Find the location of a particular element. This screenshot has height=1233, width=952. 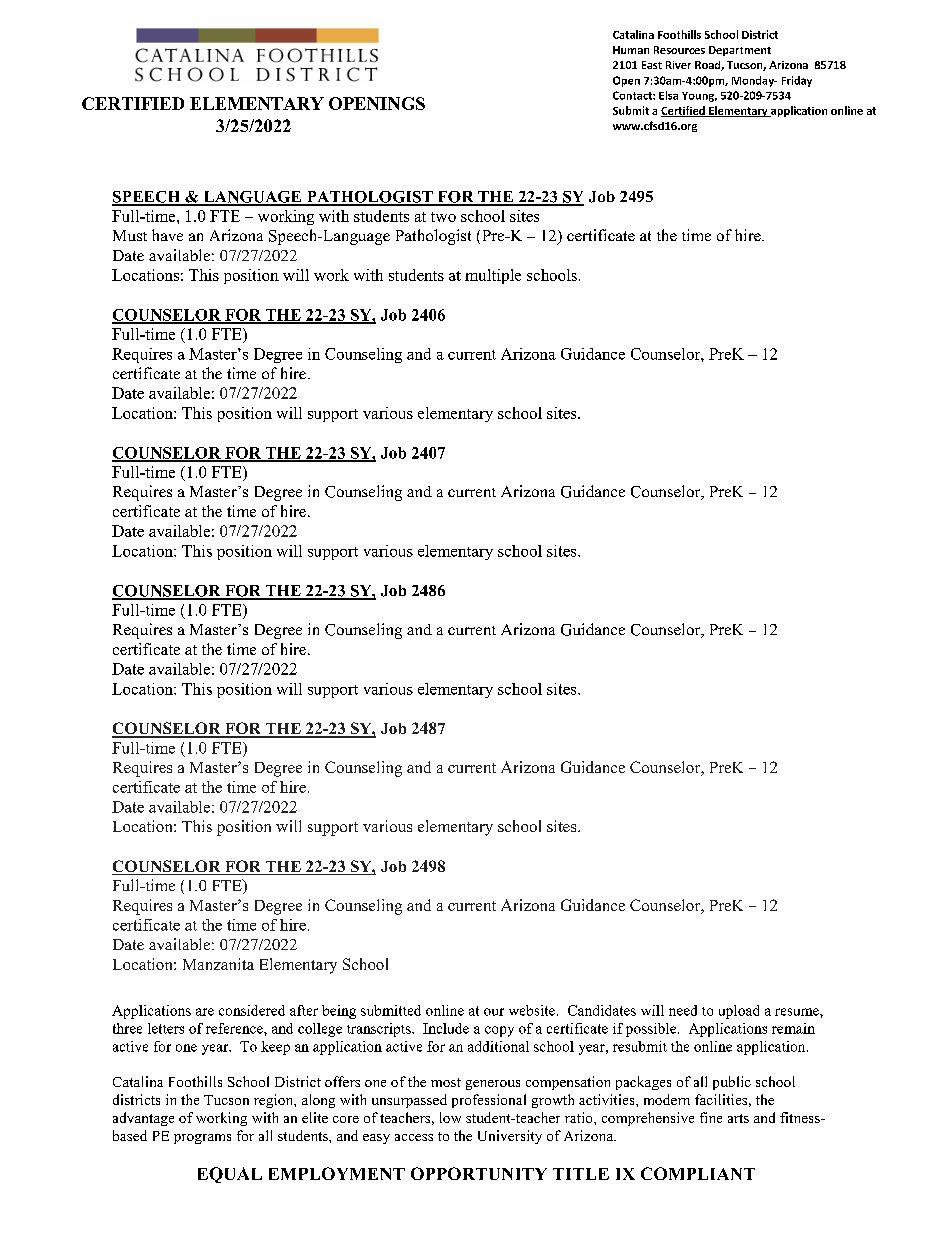

Young is located at coordinates (699, 97).
